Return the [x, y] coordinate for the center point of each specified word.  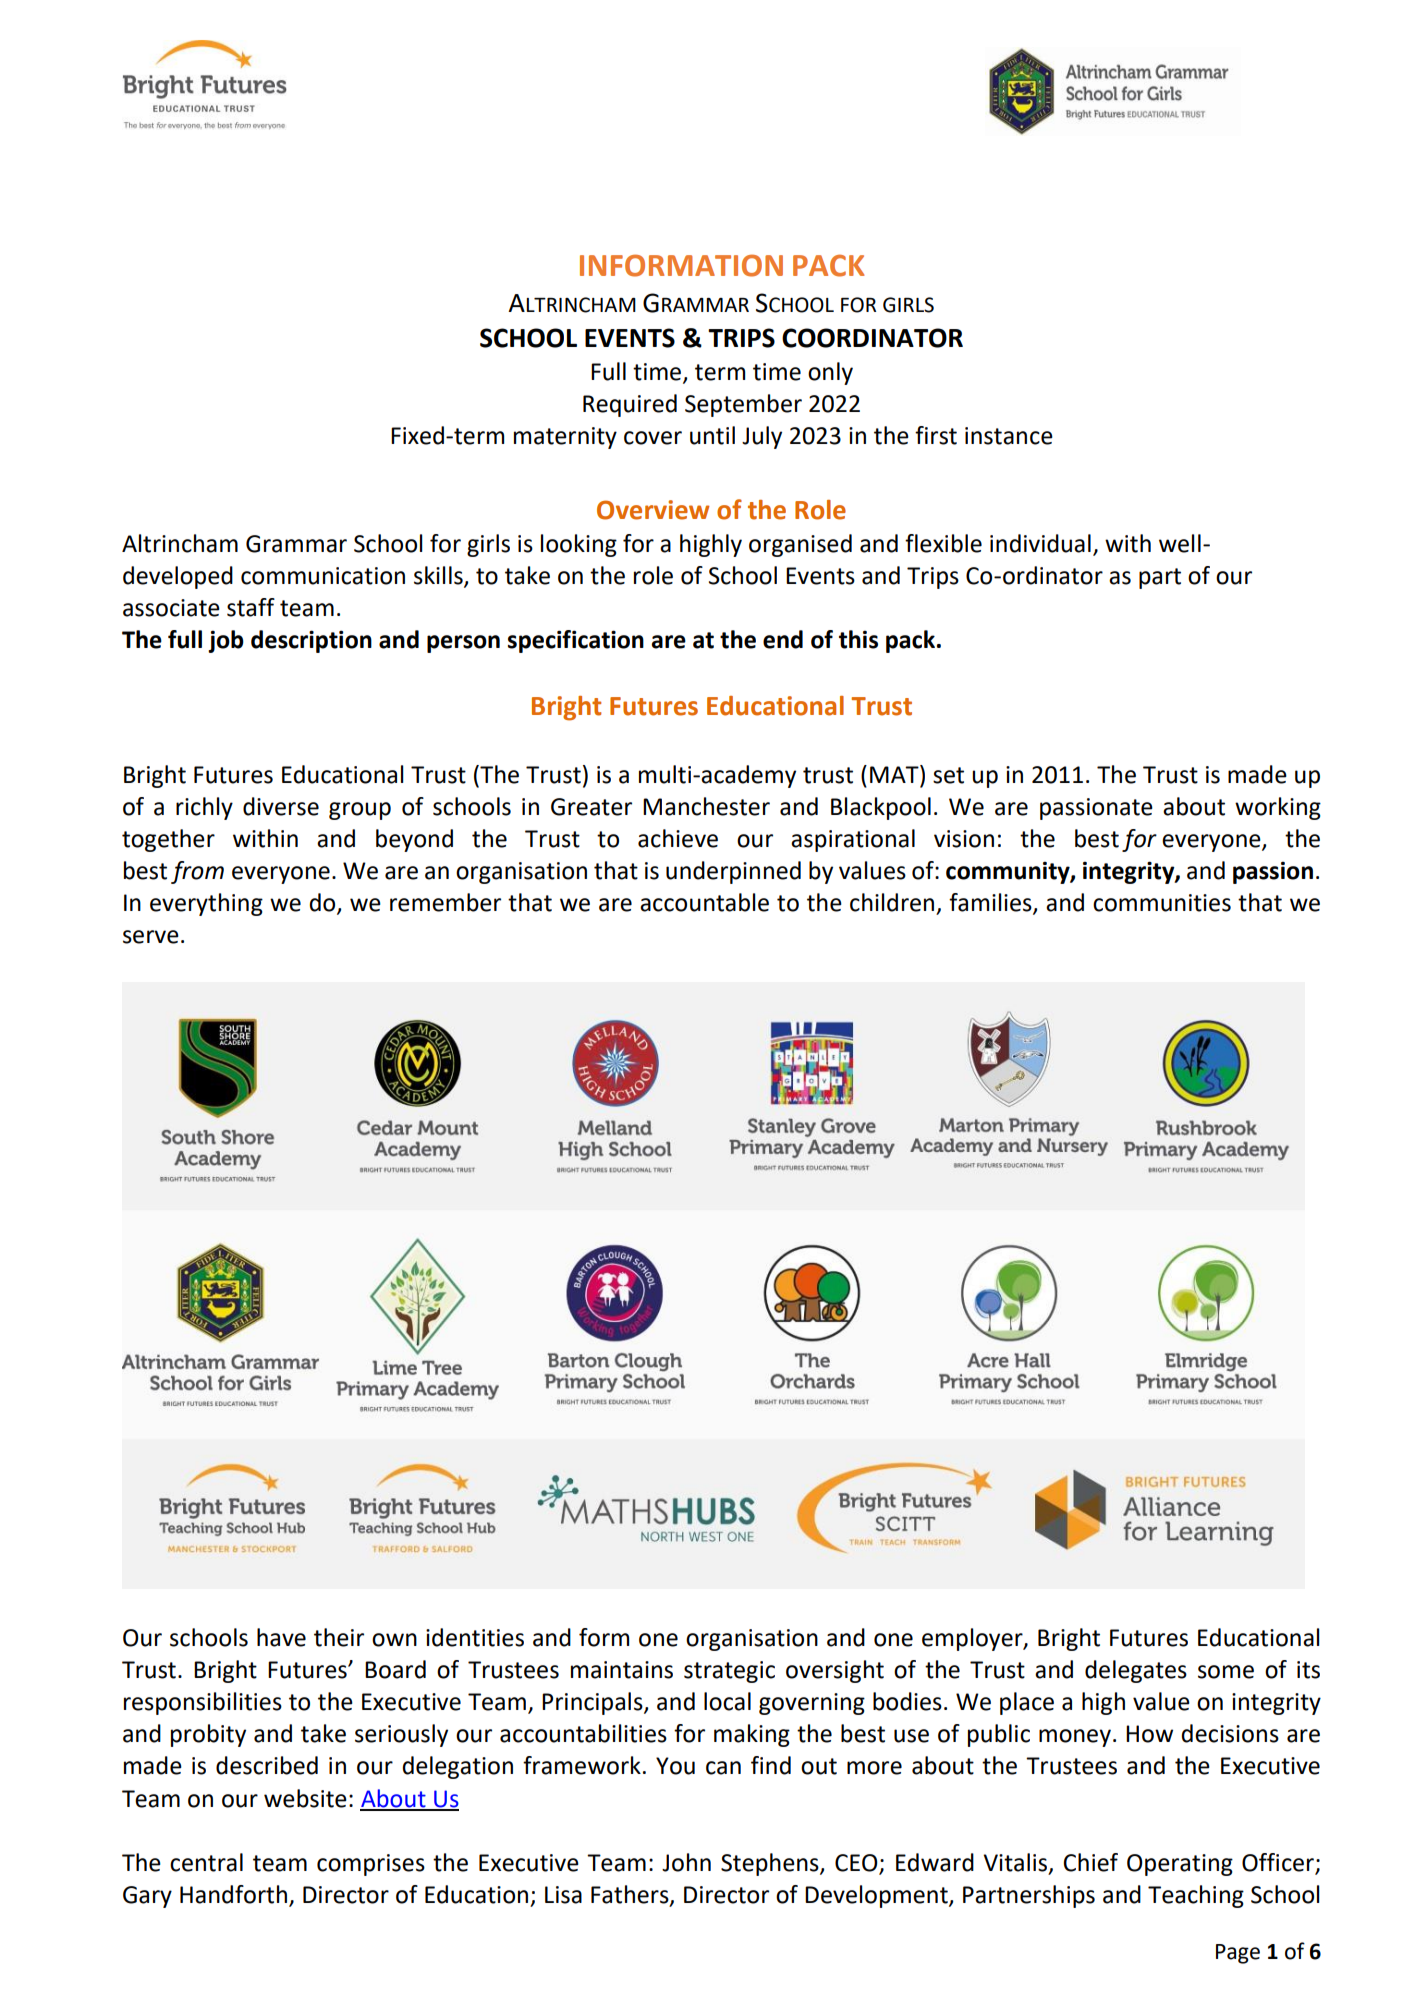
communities [1162, 903]
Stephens [771, 1864]
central [206, 1862]
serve [151, 937]
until [712, 435]
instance [1009, 436]
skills [439, 576]
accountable [704, 902]
